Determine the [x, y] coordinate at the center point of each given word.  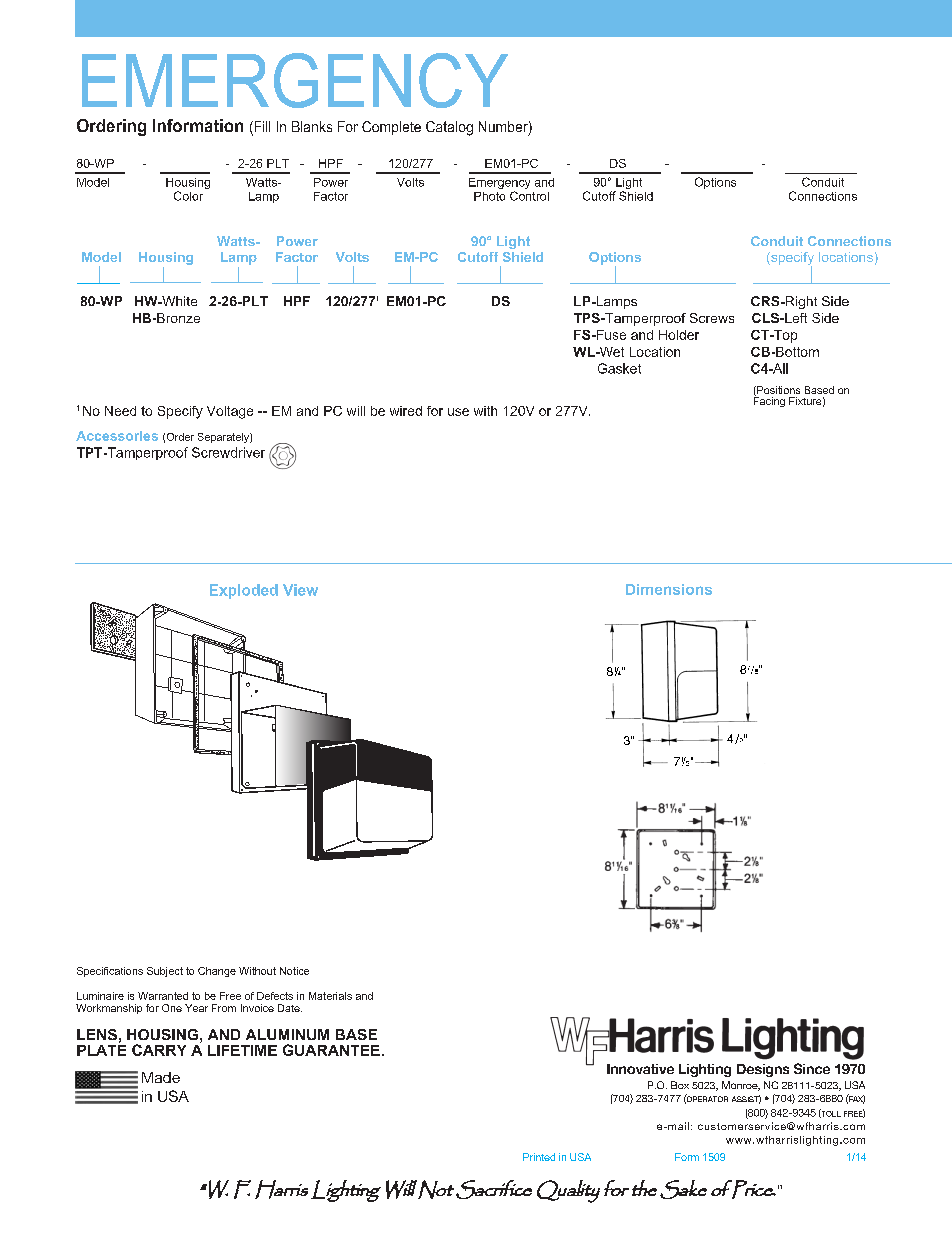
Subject [165, 972]
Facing [769, 401]
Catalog [449, 128]
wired [406, 411]
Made [161, 1077]
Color [188, 196]
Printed [539, 1157]
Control [529, 196]
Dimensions [669, 589]
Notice [294, 971]
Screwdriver [228, 452]
